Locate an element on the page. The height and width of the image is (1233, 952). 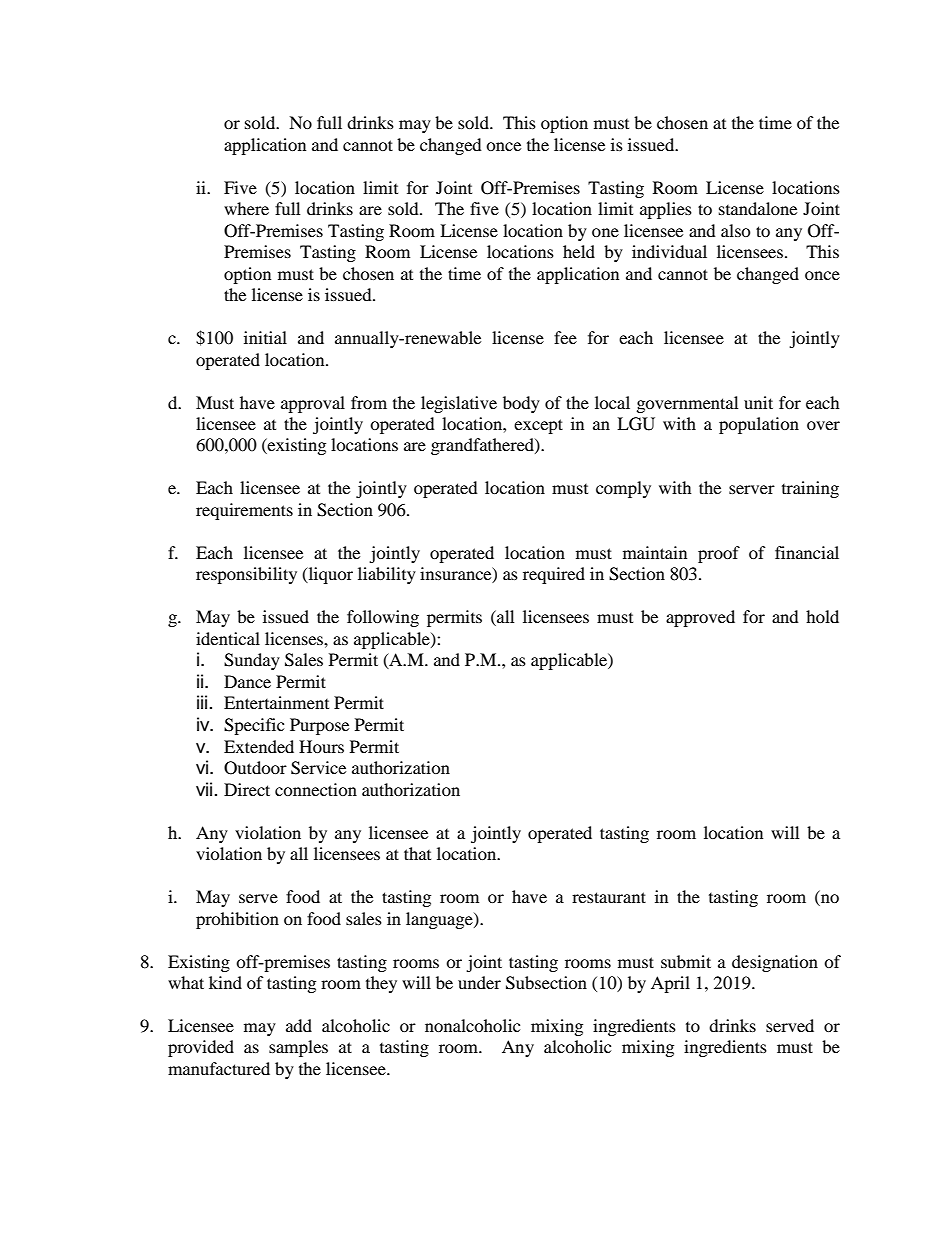
samples is located at coordinates (298, 1048).
